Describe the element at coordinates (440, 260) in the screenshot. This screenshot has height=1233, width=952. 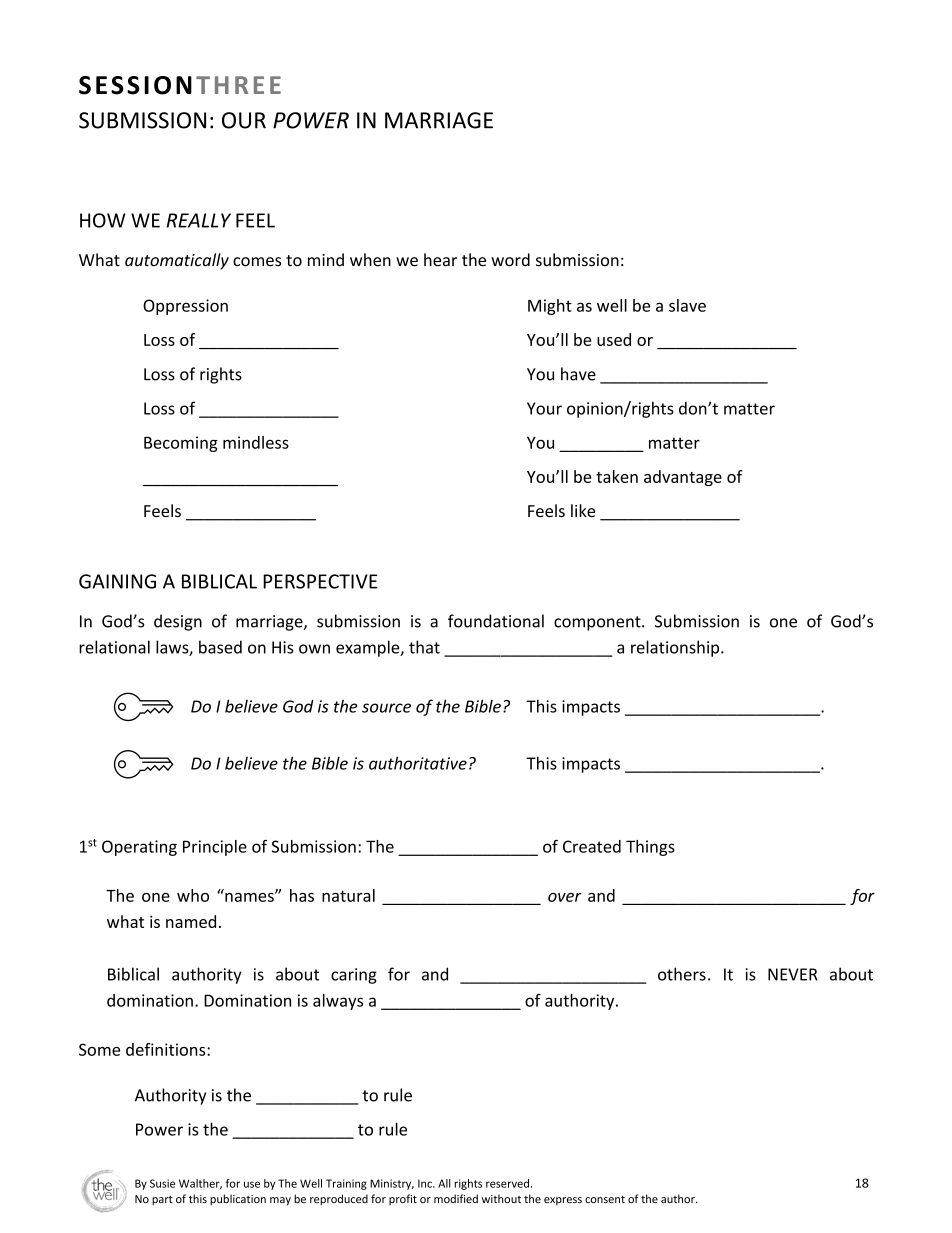
I see `hear` at that location.
